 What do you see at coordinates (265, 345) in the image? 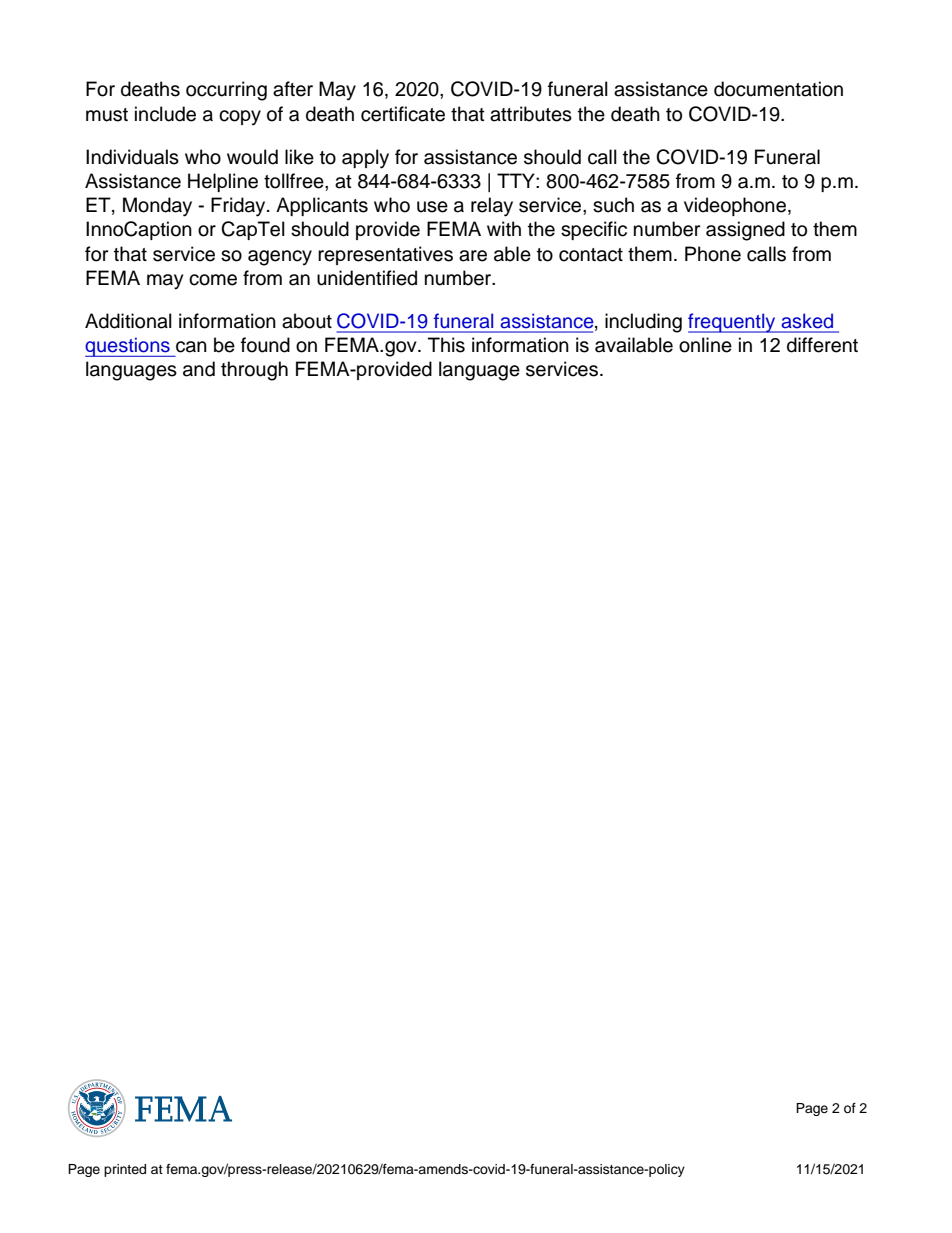
I see `found` at bounding box center [265, 345].
